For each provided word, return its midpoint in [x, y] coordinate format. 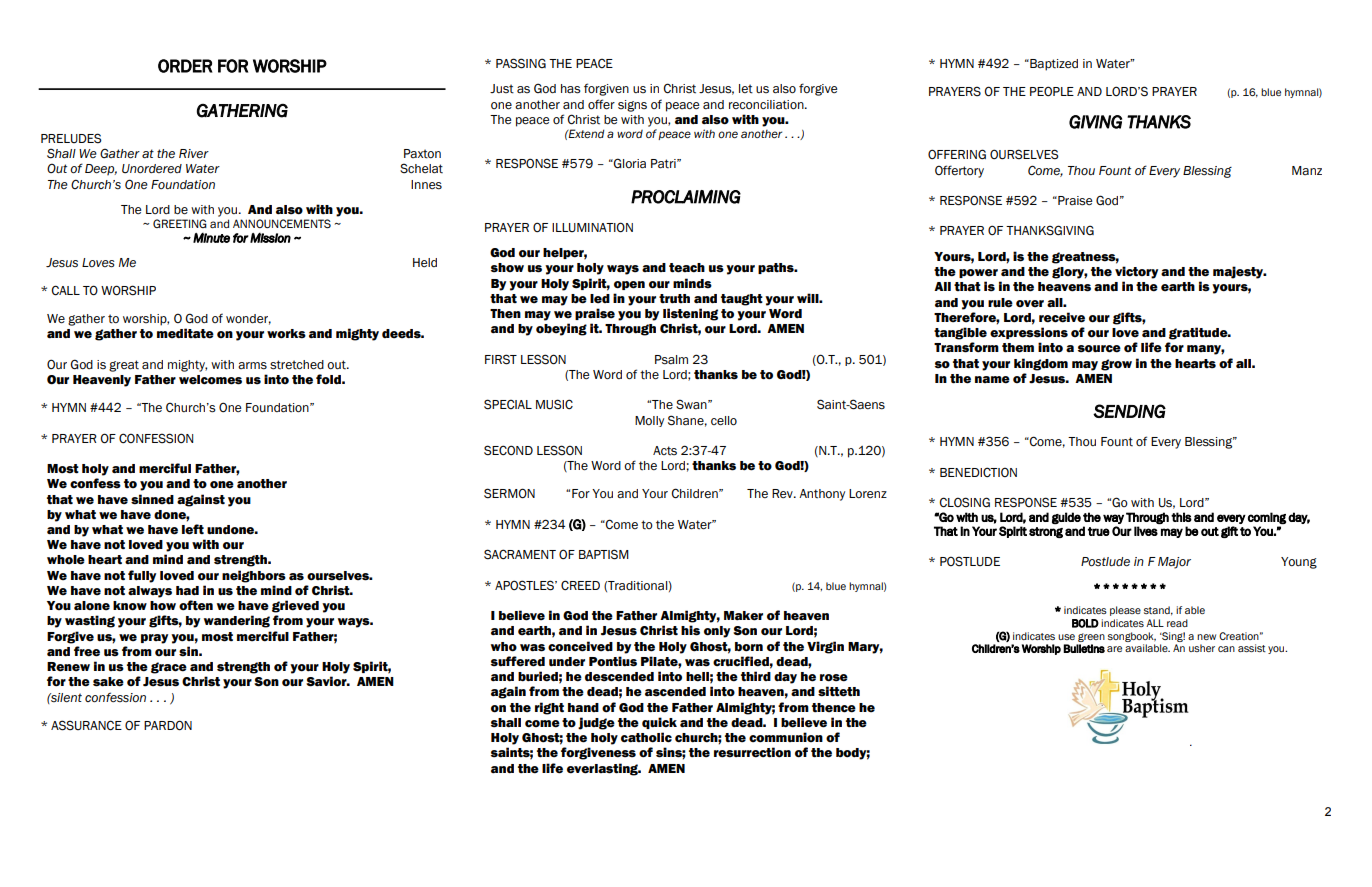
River [194, 153]
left [193, 529]
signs [632, 106]
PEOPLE [1052, 91]
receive [1062, 317]
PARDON [168, 725]
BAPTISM [604, 554]
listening [690, 314]
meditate [185, 333]
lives [1146, 531]
